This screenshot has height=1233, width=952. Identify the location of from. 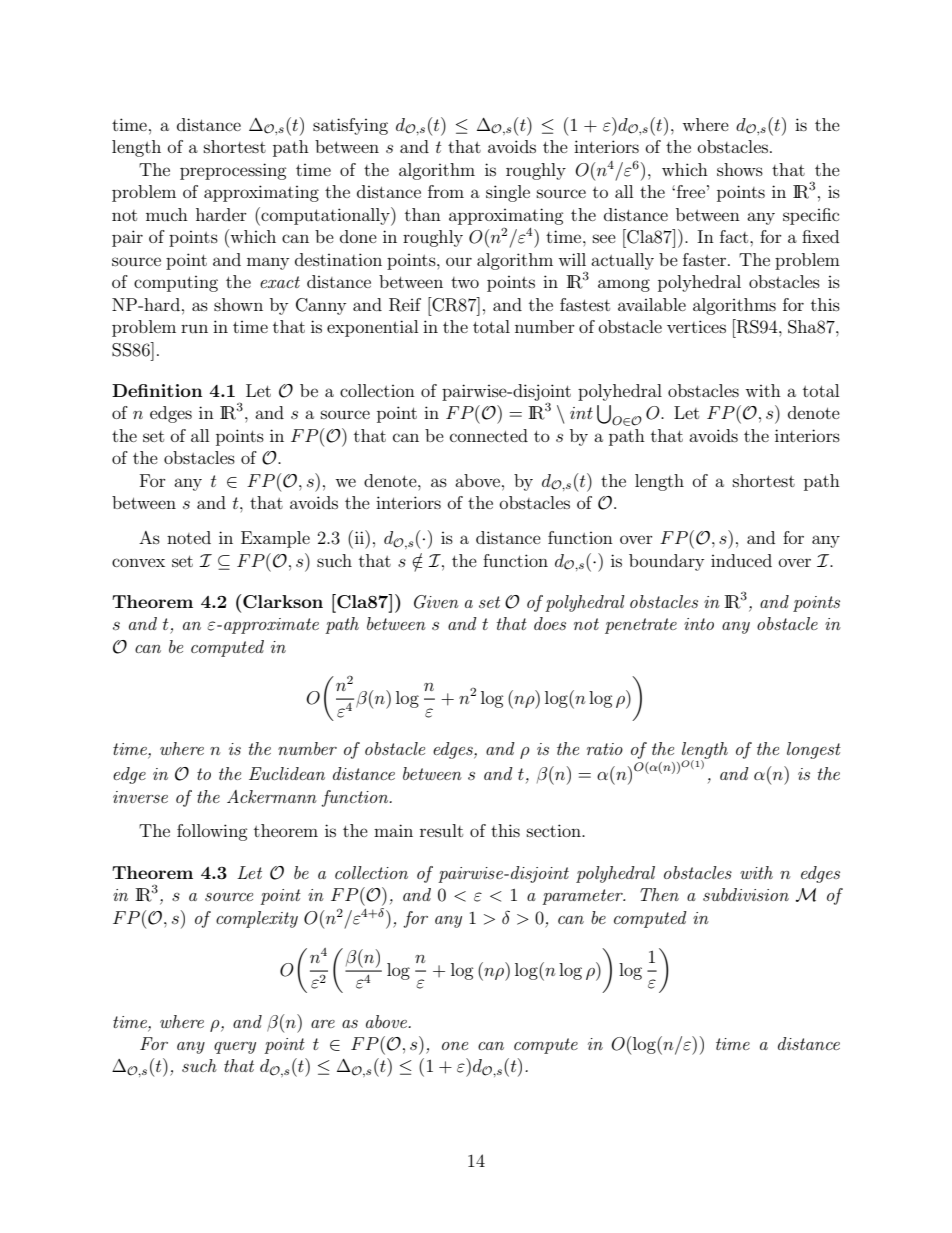
(446, 191).
